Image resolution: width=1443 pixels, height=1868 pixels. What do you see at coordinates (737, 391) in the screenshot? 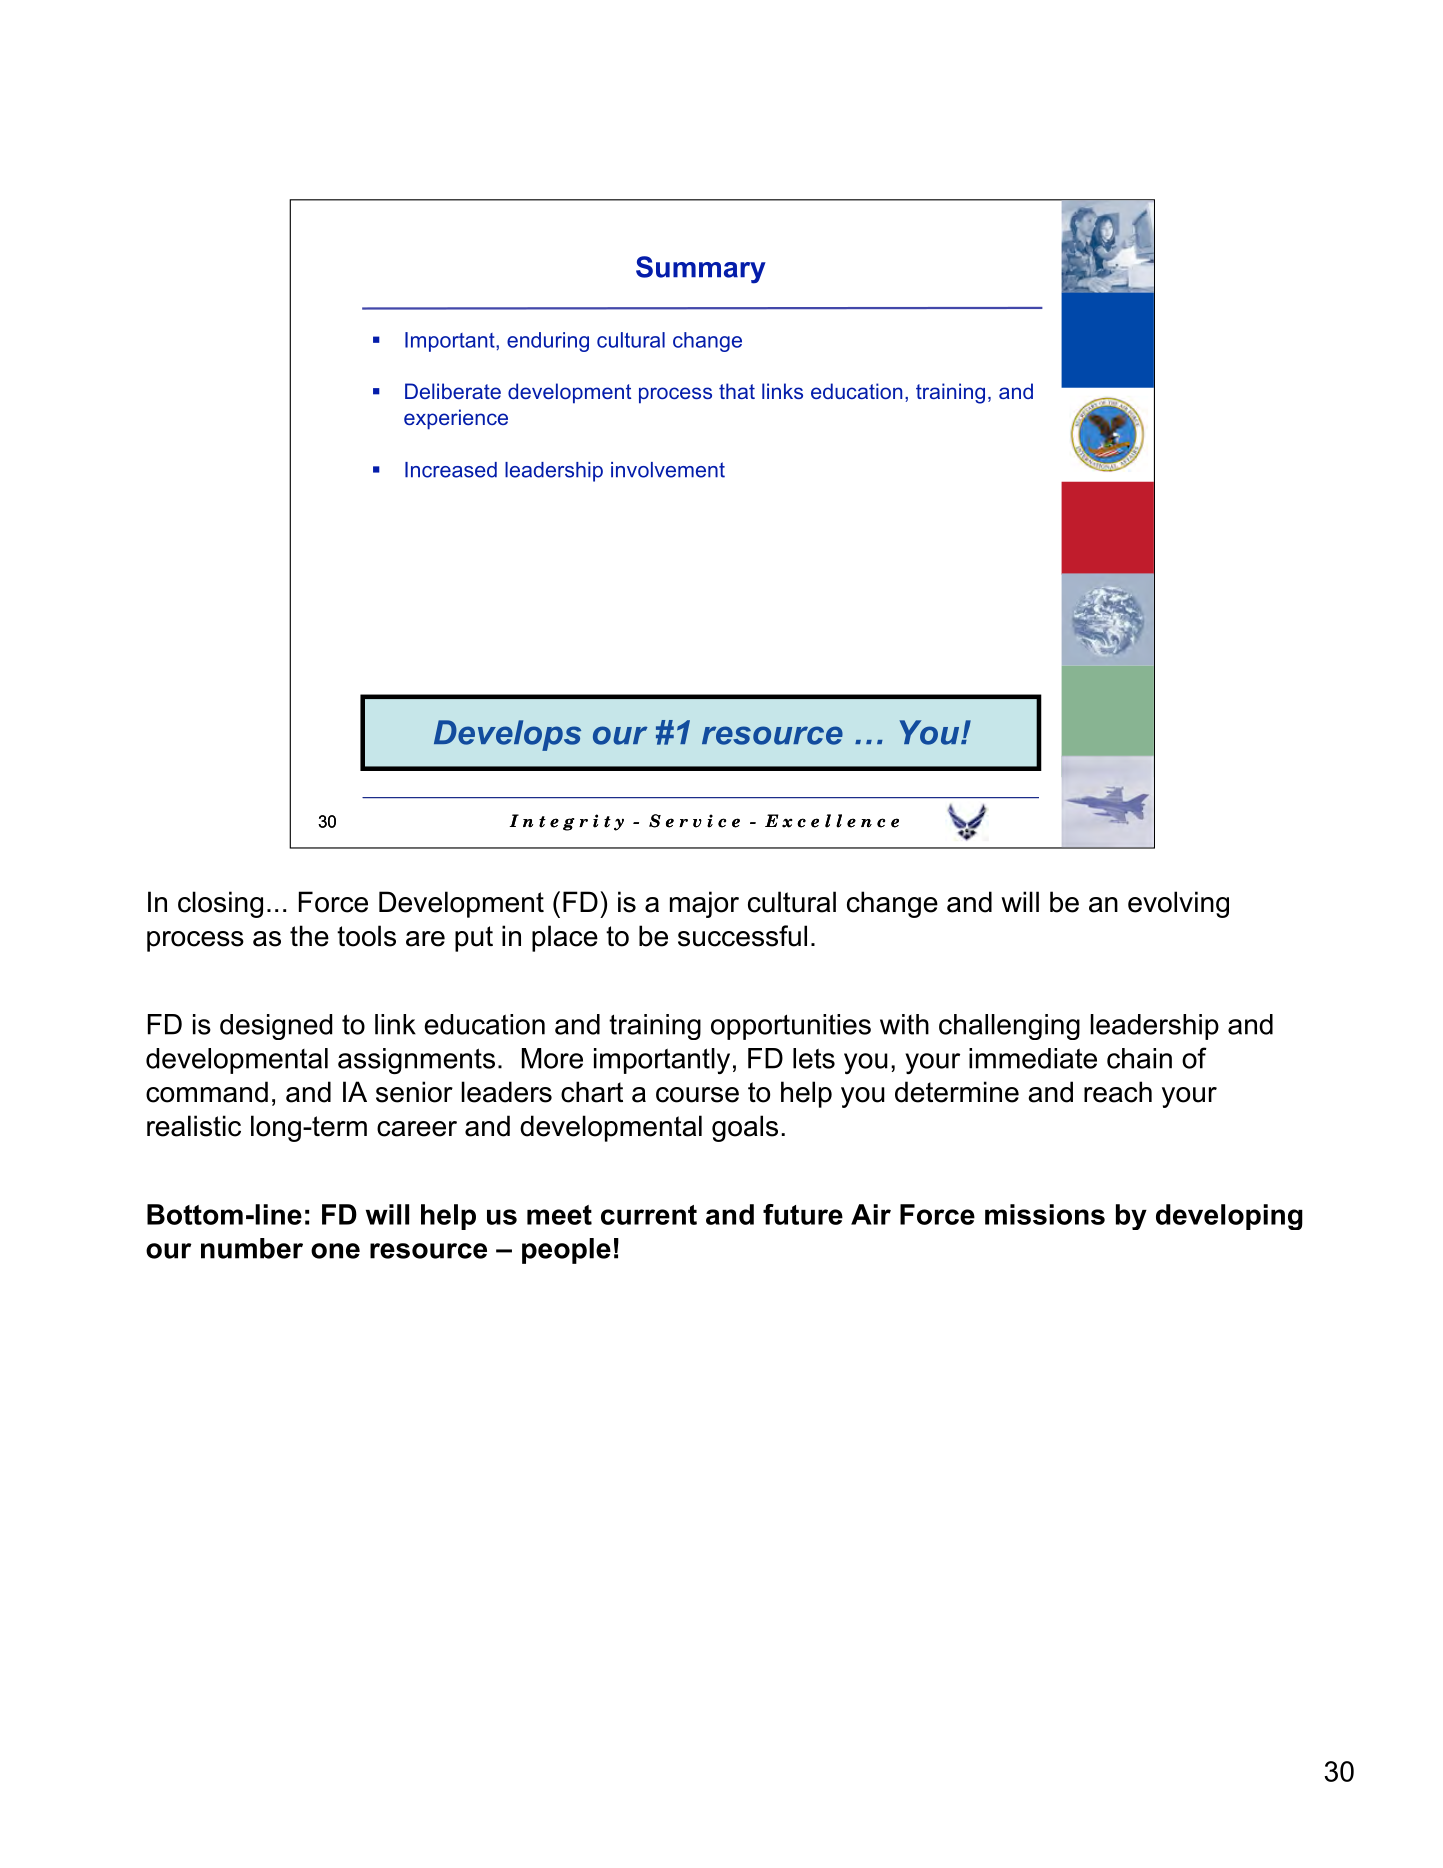
I see `that` at bounding box center [737, 391].
